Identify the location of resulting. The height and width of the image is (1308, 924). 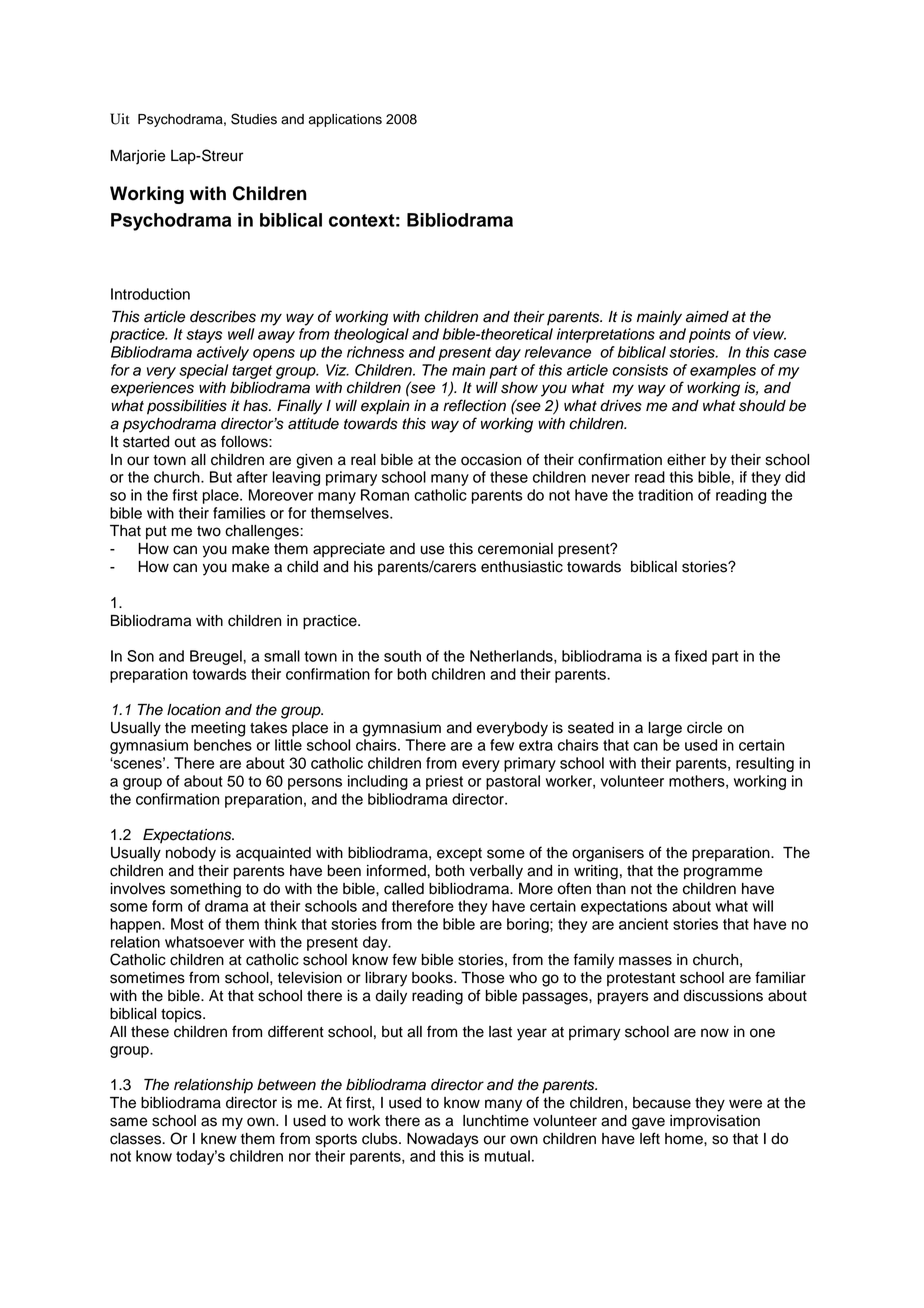
(765, 764).
